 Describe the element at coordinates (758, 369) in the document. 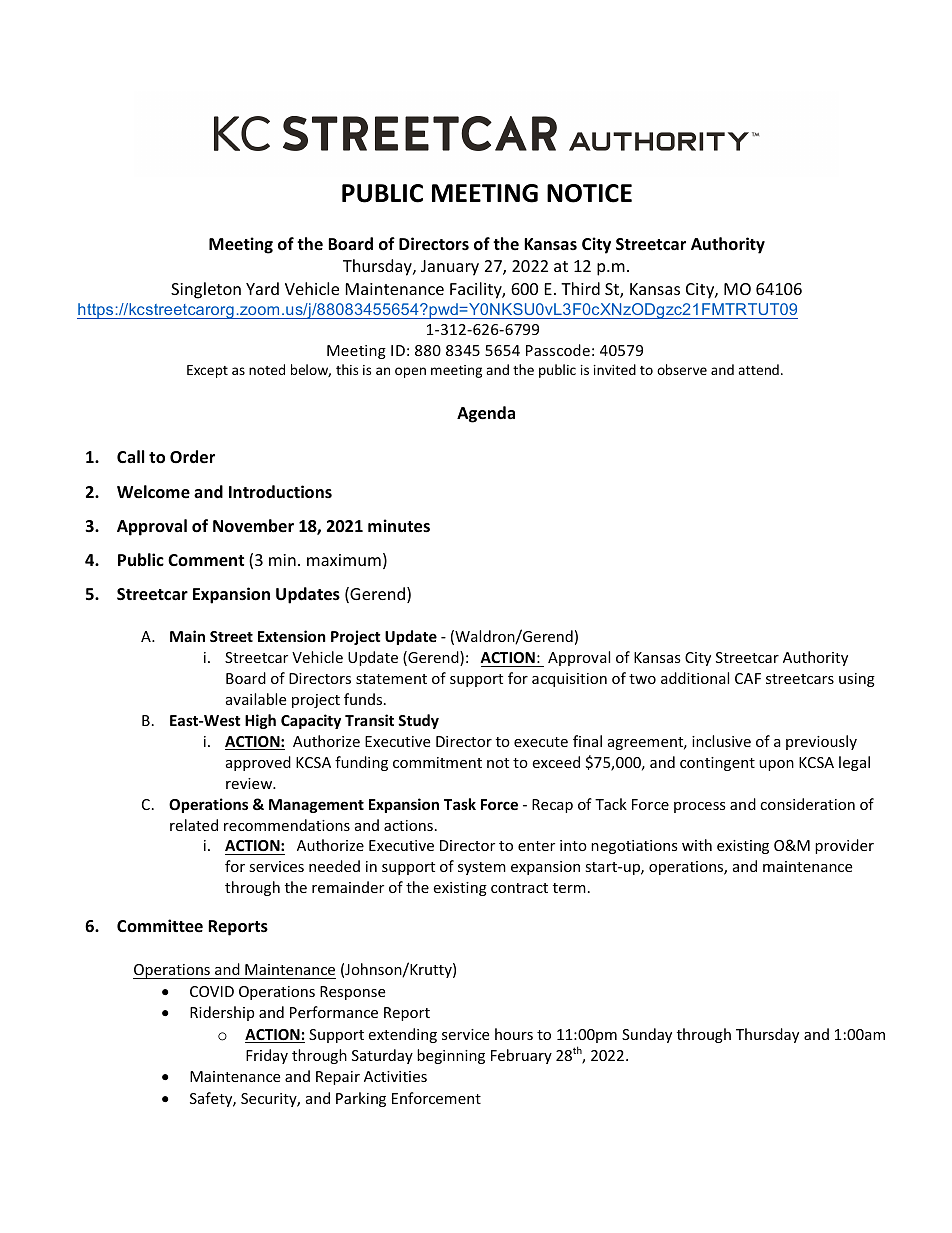

I see `attend` at that location.
